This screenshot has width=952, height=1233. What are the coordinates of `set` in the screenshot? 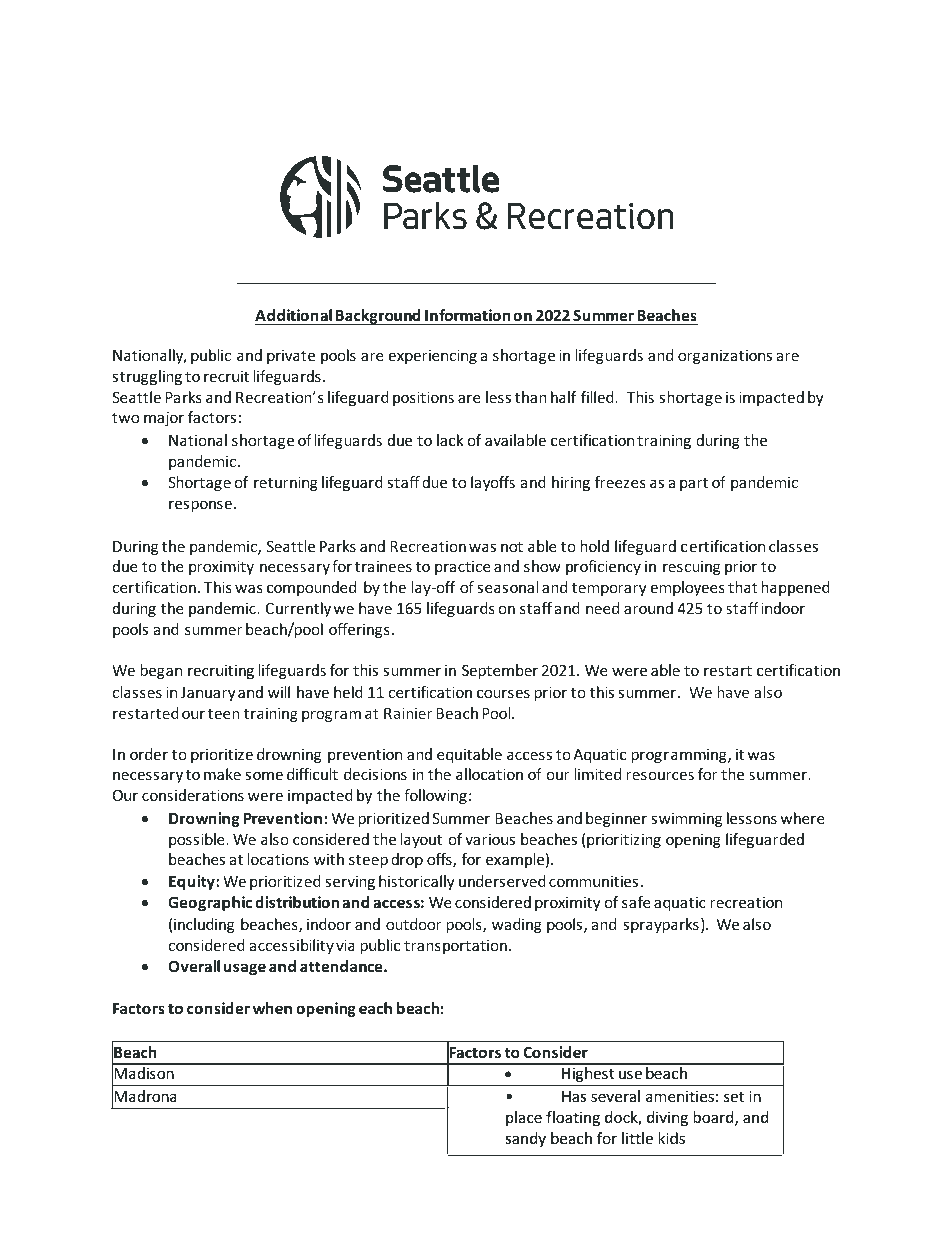 It's located at (734, 1097).
